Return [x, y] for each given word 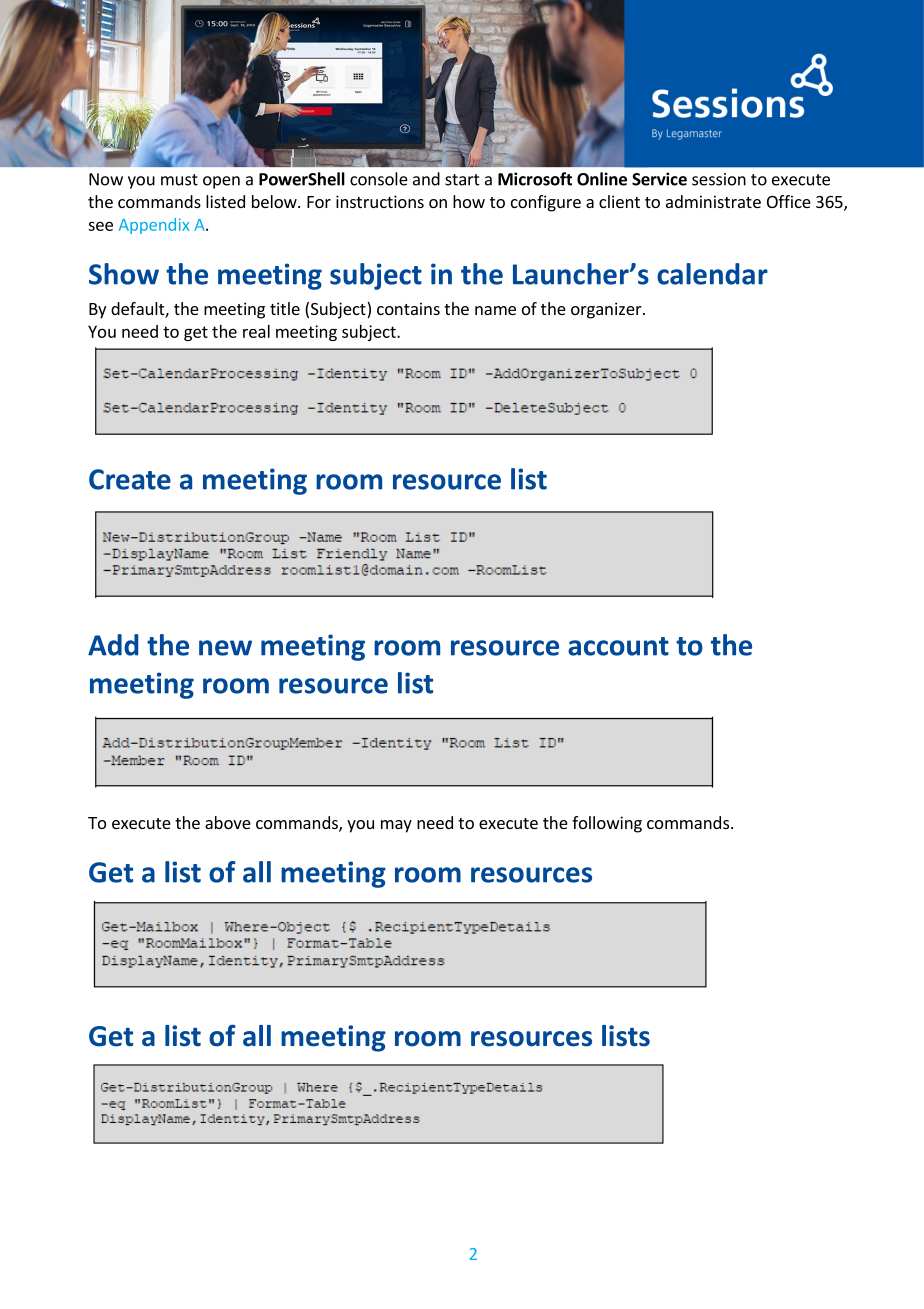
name [495, 310]
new [225, 648]
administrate [713, 201]
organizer [607, 310]
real [256, 331]
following [607, 824]
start [462, 180]
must [179, 180]
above [228, 822]
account [618, 646]
